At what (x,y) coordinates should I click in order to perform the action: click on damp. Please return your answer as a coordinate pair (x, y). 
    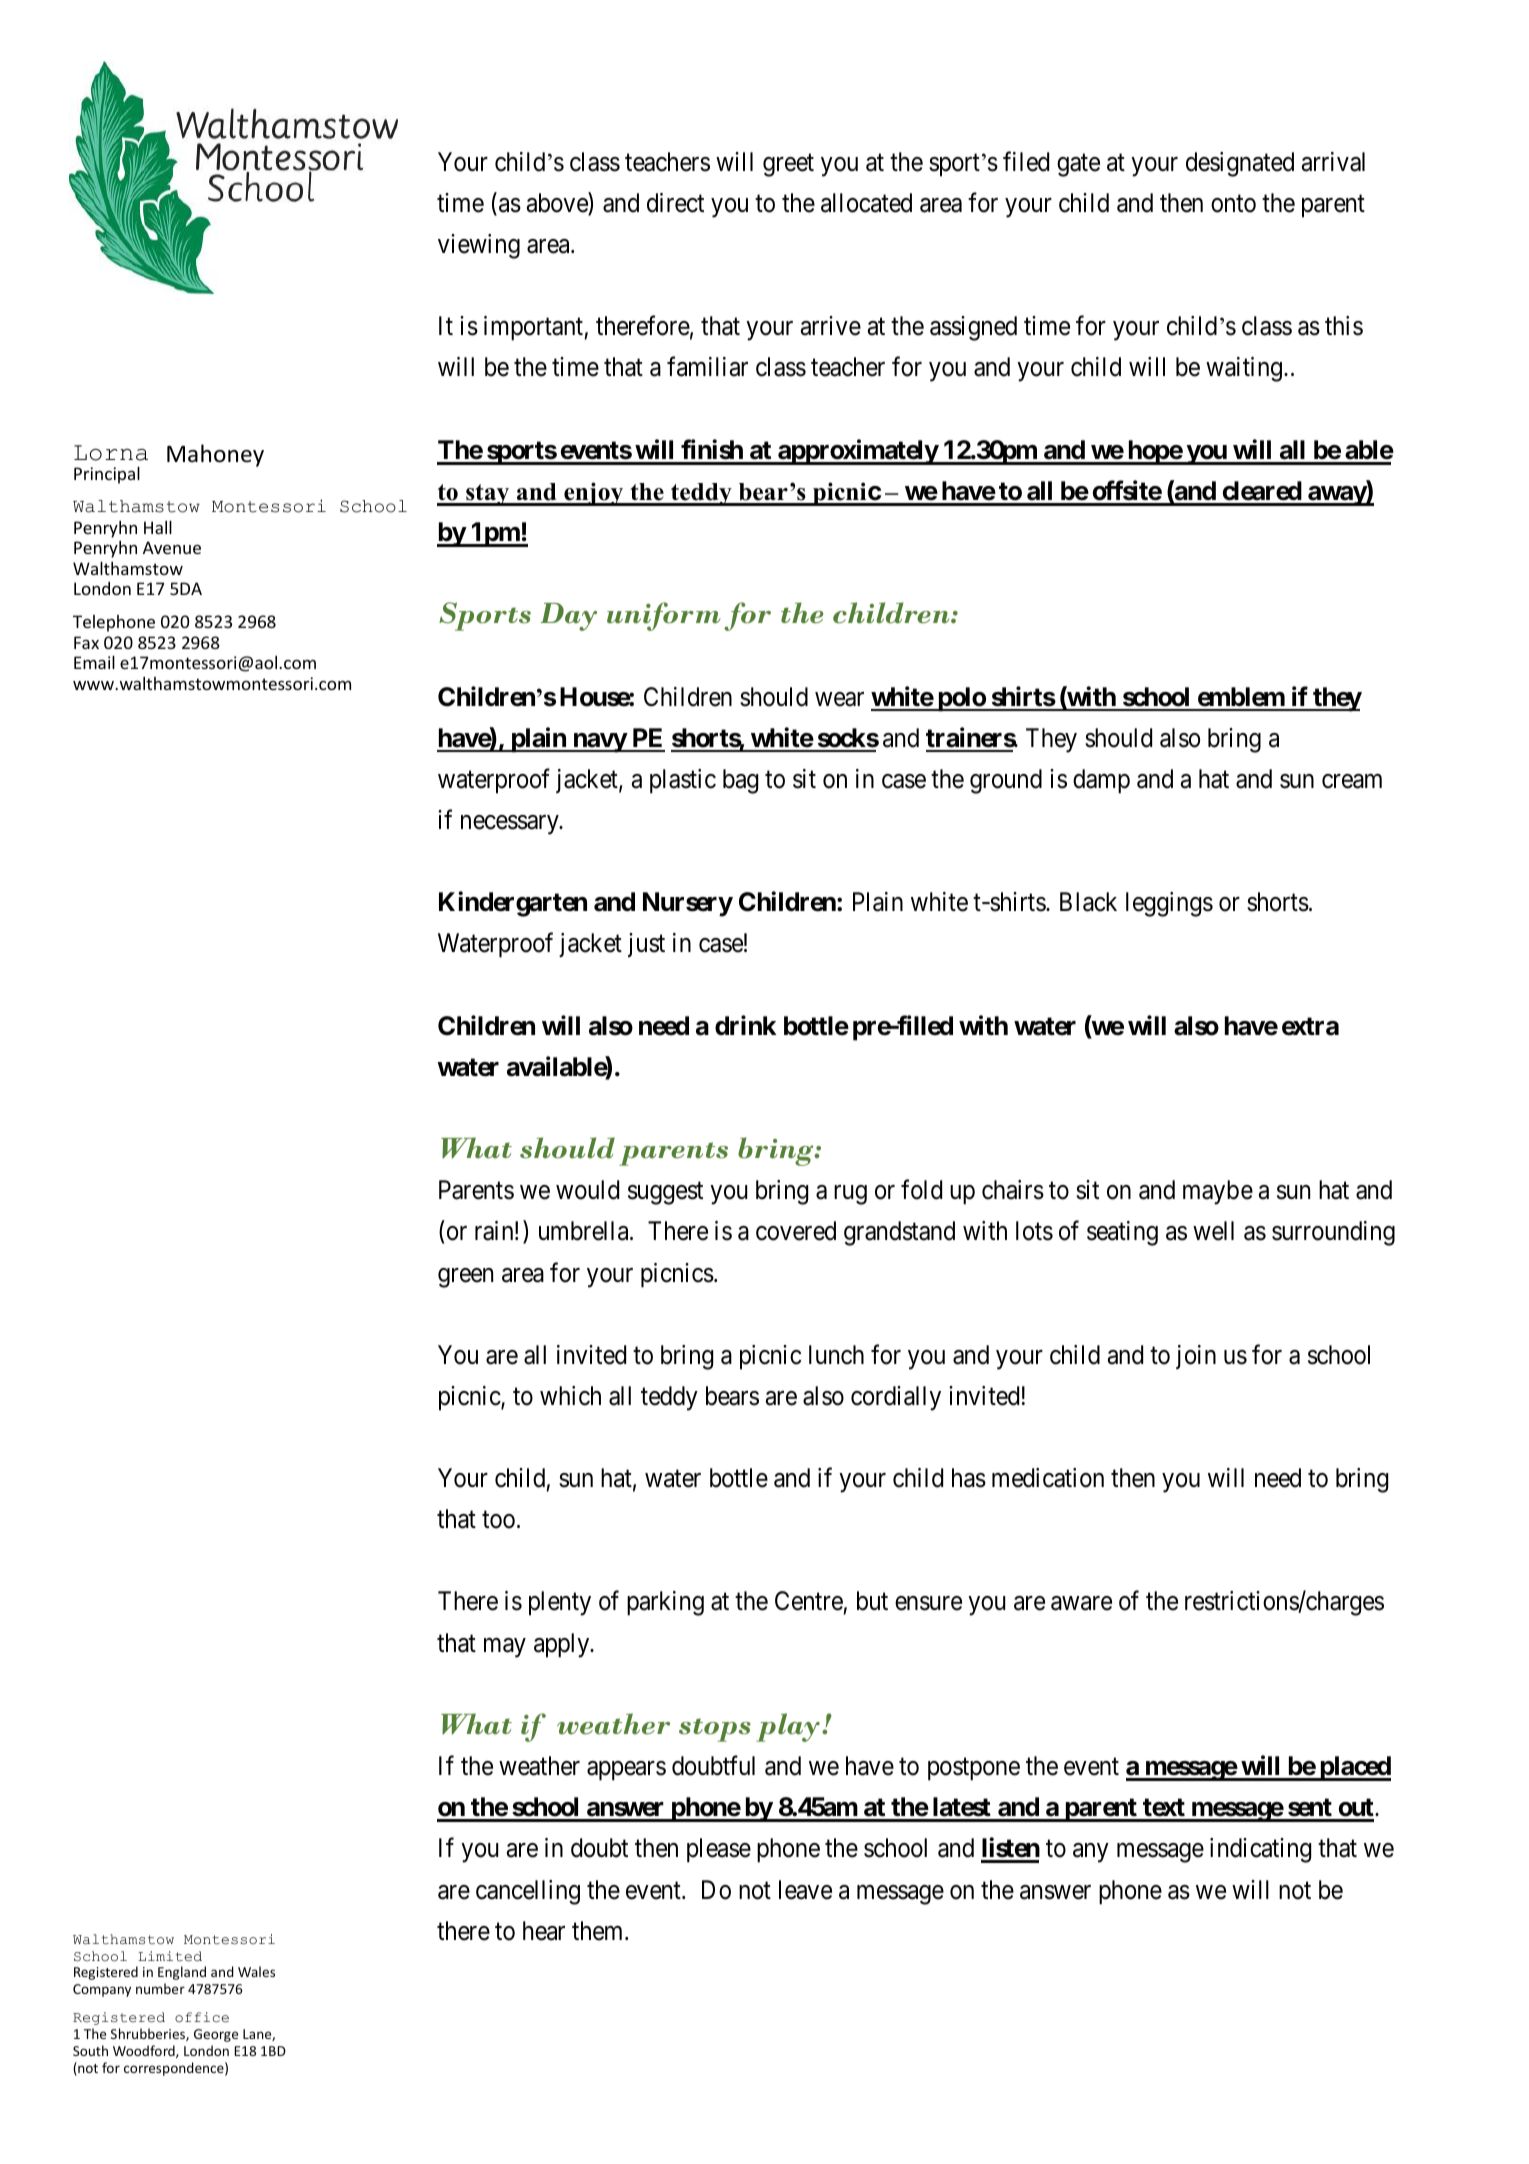
    Looking at the image, I should click on (1101, 781).
